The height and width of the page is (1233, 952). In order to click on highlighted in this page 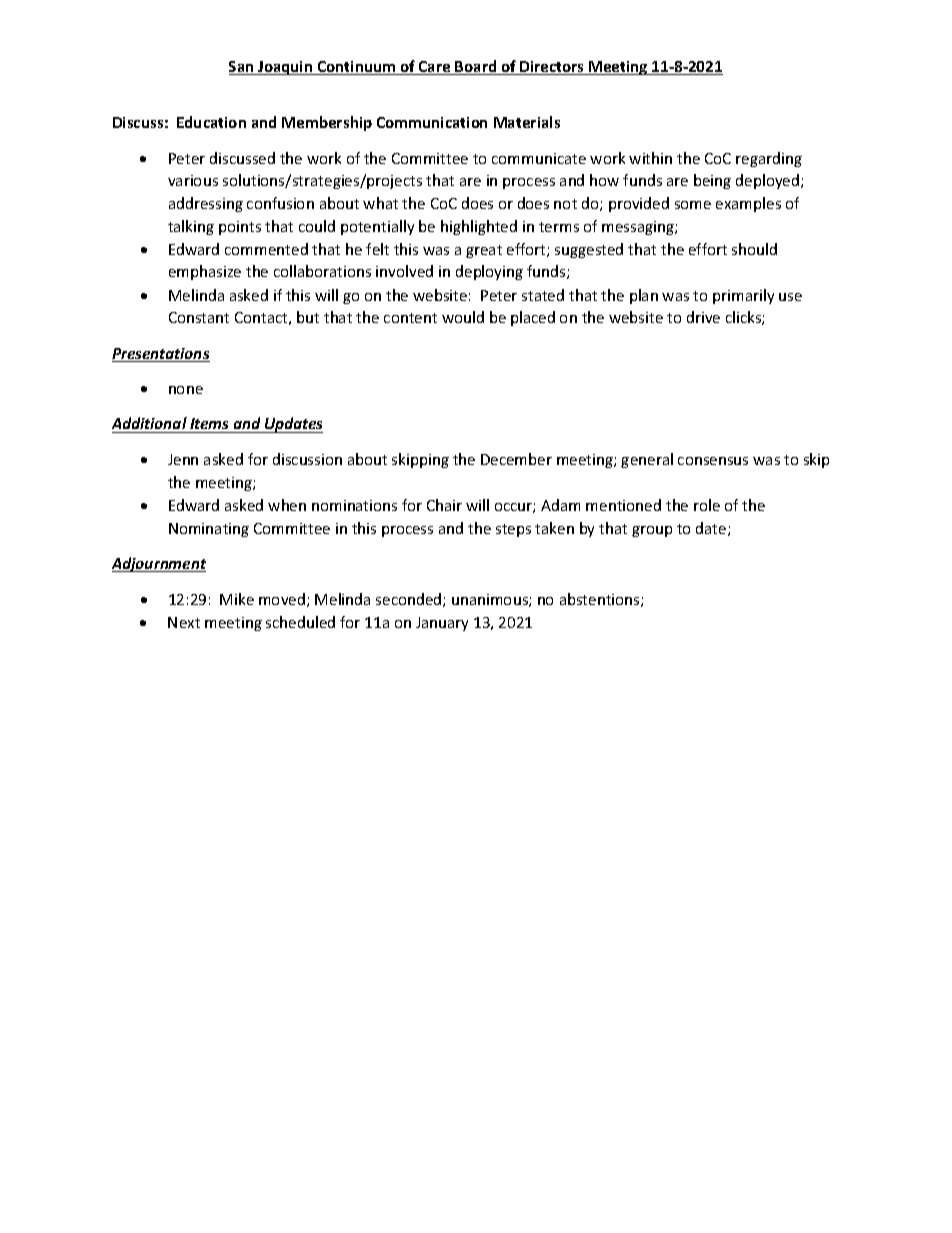, I will do `click(479, 227)`.
